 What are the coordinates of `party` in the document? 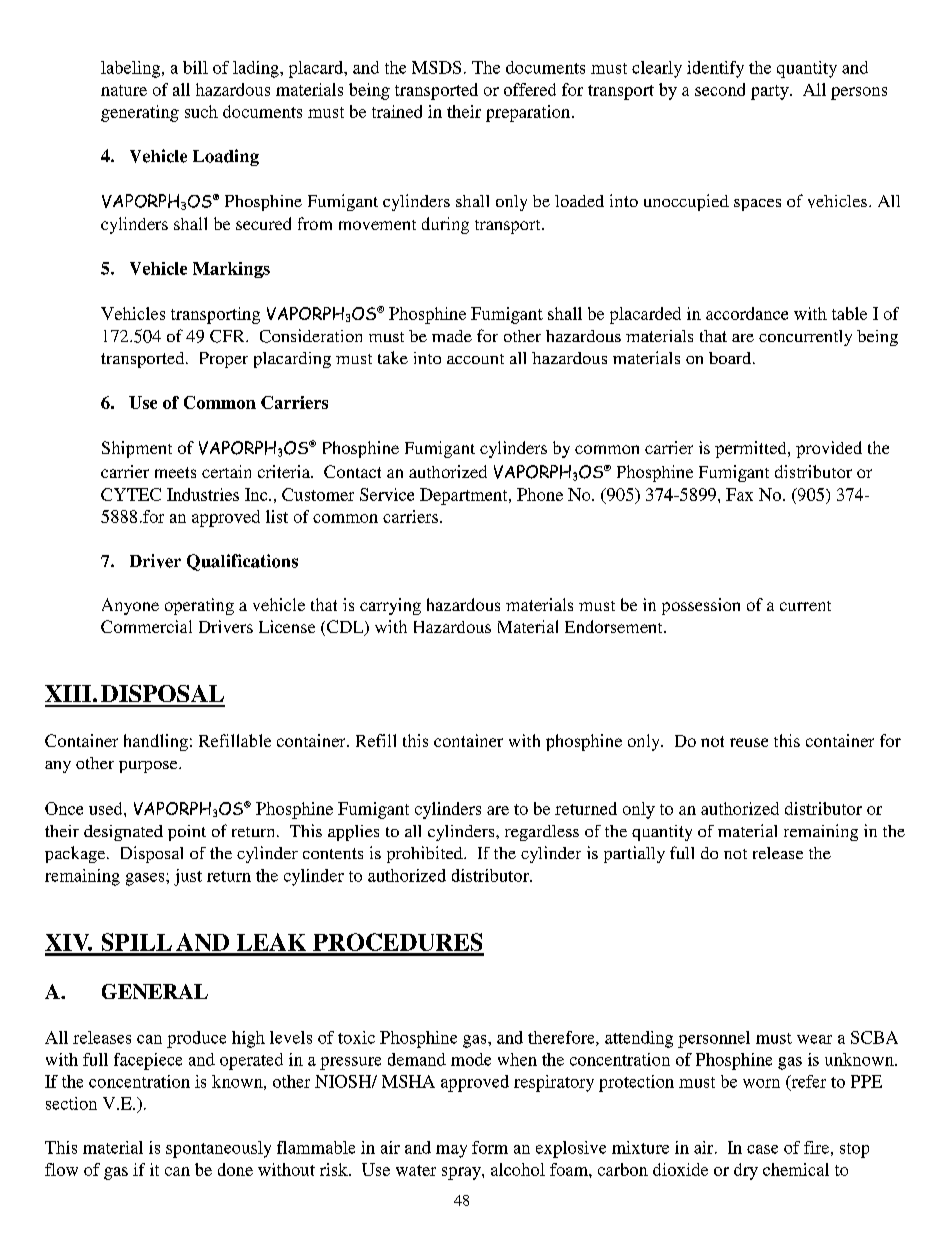 It's located at (771, 92).
